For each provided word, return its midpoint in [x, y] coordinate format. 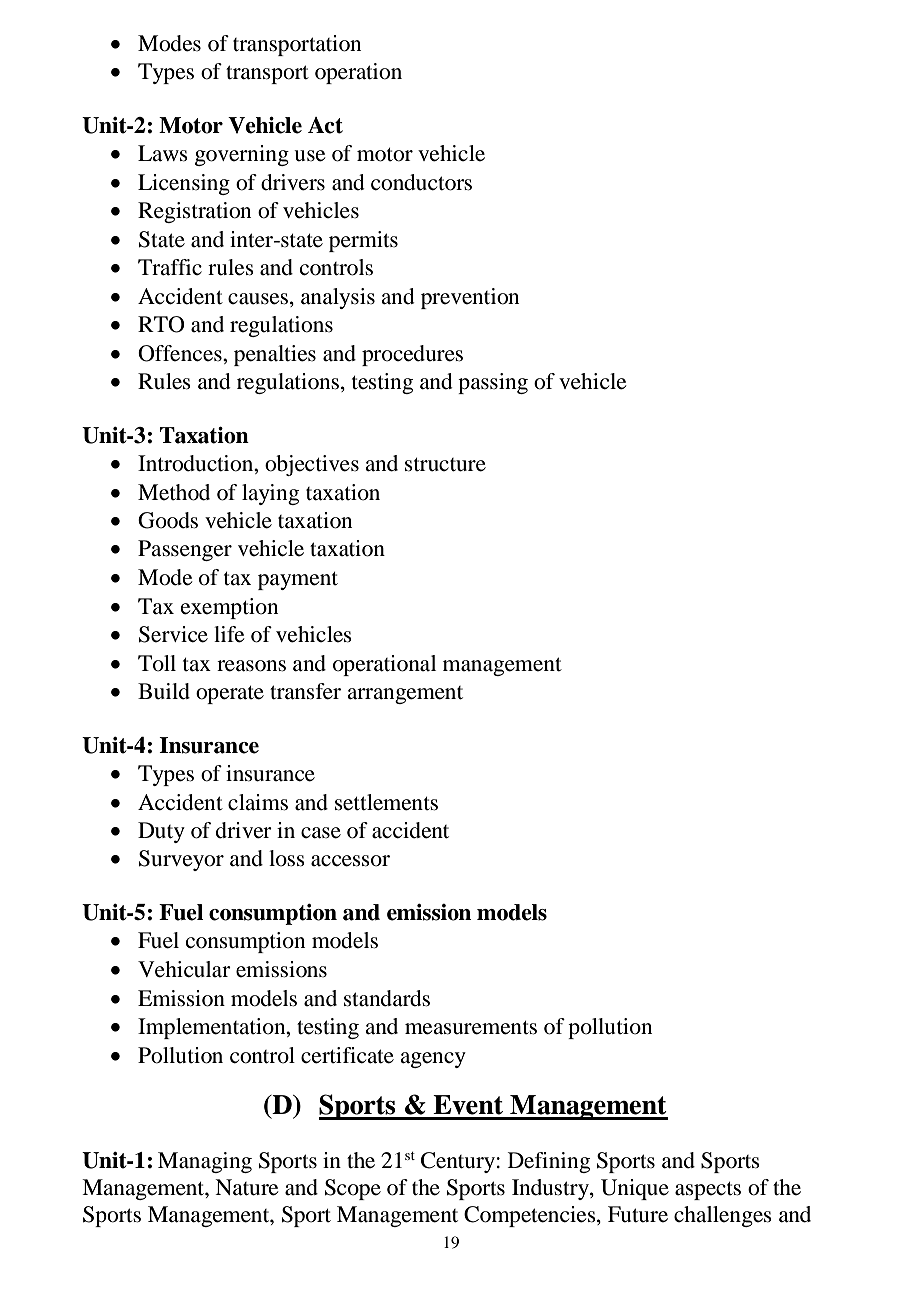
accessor [350, 861]
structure [445, 465]
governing [242, 155]
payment [298, 581]
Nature [246, 1187]
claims [258, 802]
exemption [229, 608]
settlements [386, 802]
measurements [471, 1028]
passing [493, 383]
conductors [421, 182]
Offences [181, 353]
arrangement [405, 695]
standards [387, 998]
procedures [412, 355]
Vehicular [184, 969]
